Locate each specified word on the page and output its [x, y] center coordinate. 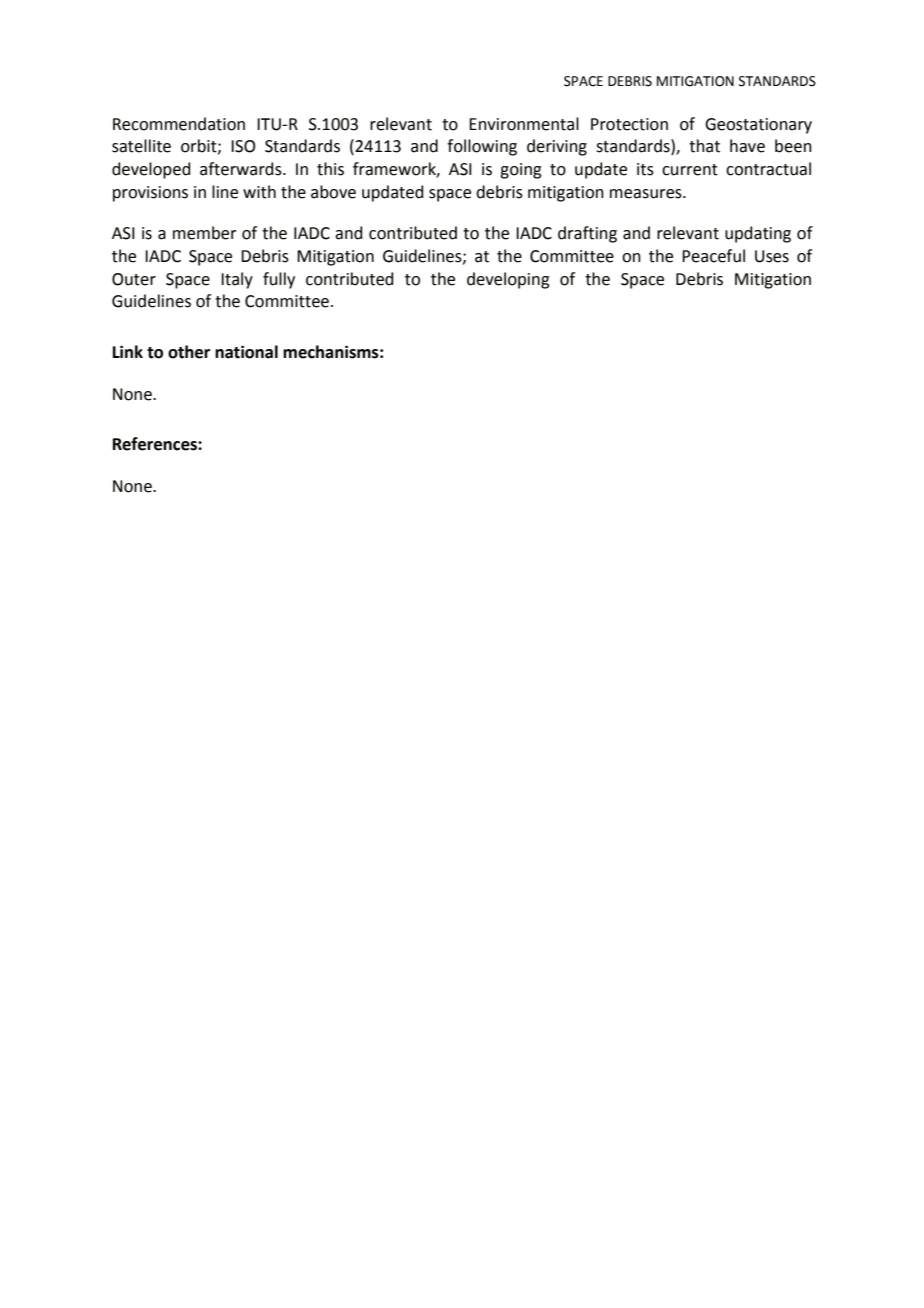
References [156, 444]
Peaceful [713, 256]
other [189, 352]
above [333, 192]
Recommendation [179, 124]
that [704, 146]
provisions [150, 194]
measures [647, 194]
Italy [237, 280]
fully [279, 280]
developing [508, 280]
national [246, 352]
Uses [772, 256]
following [482, 147]
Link [128, 351]
